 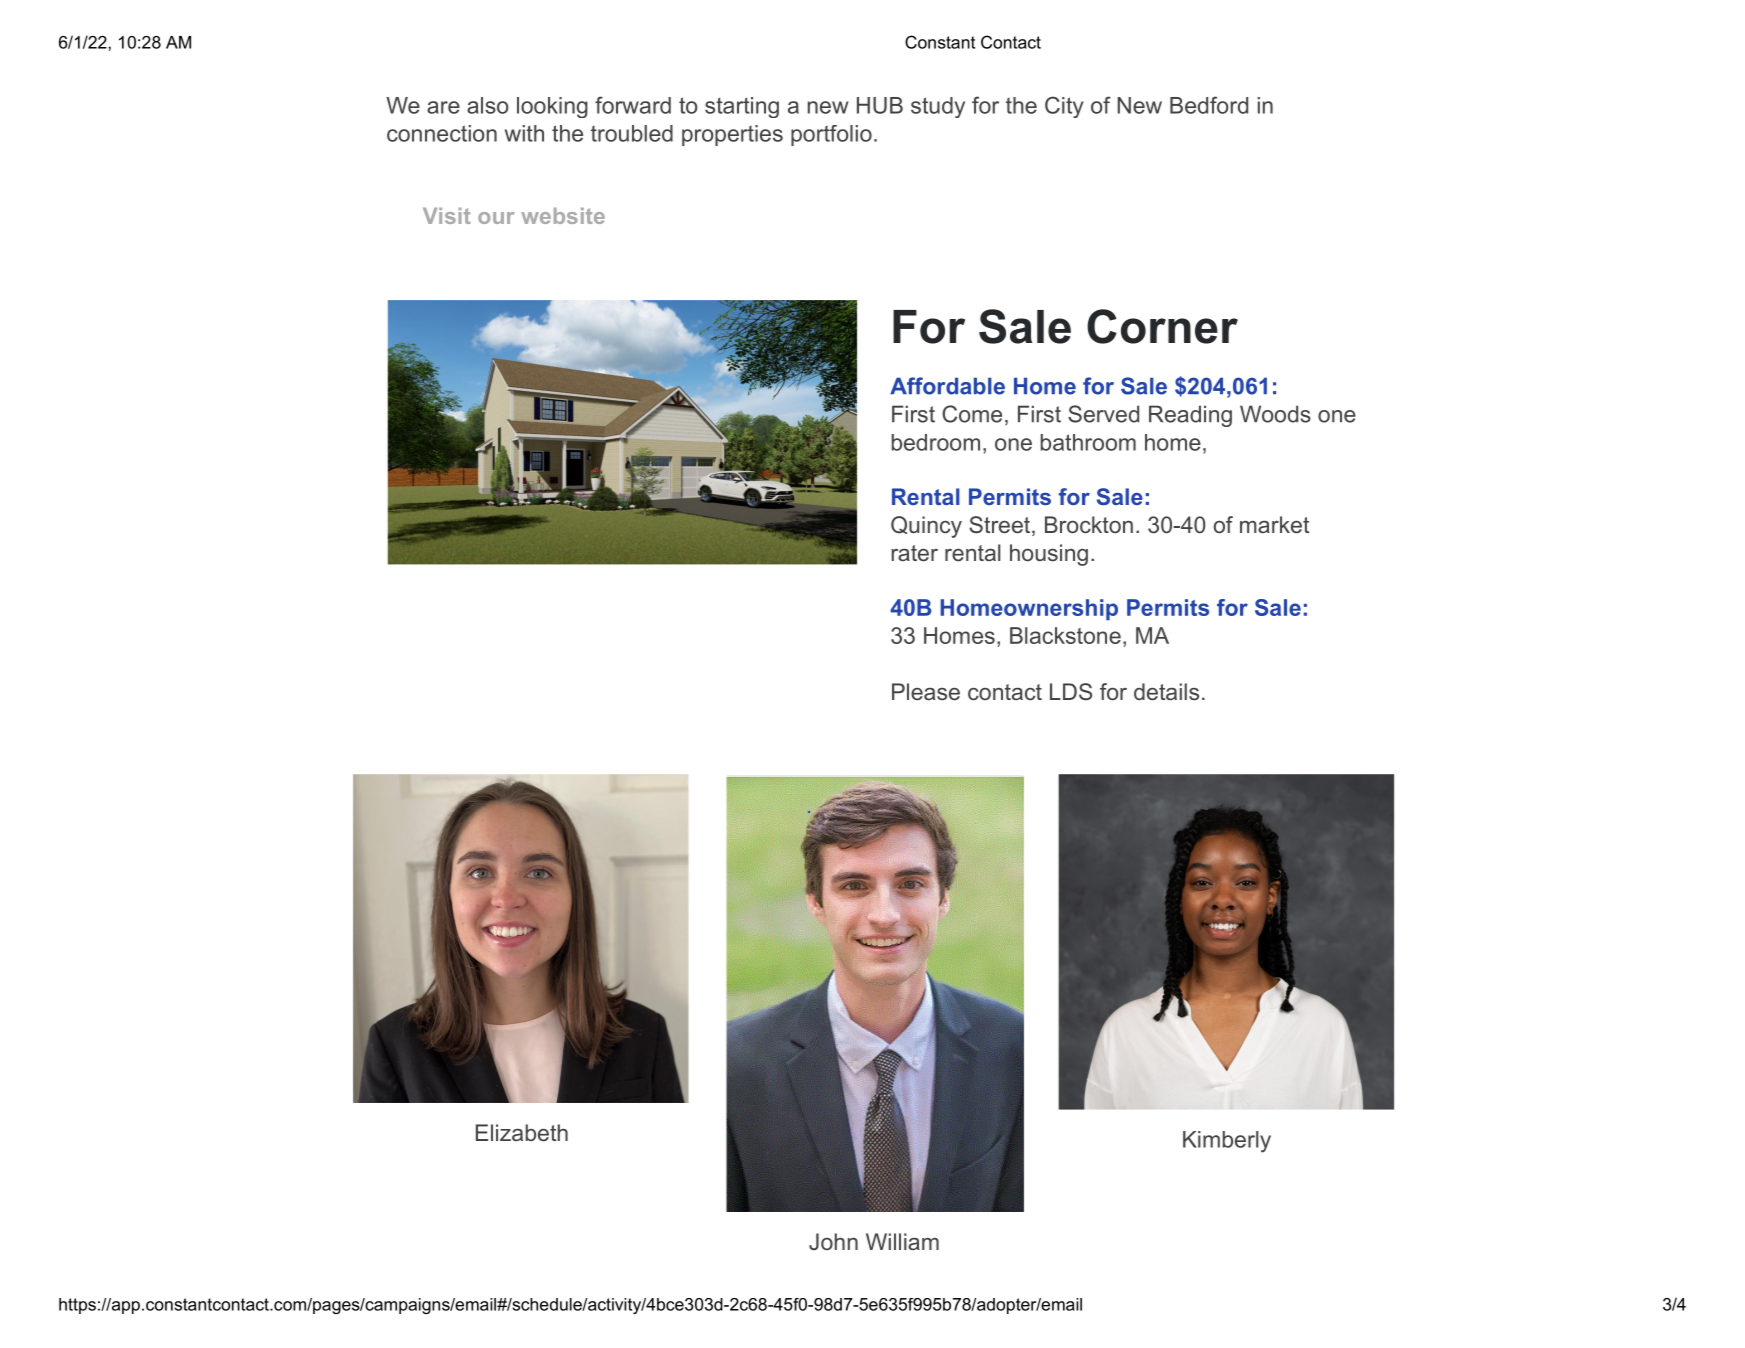 I want to click on with, so click(x=524, y=133).
